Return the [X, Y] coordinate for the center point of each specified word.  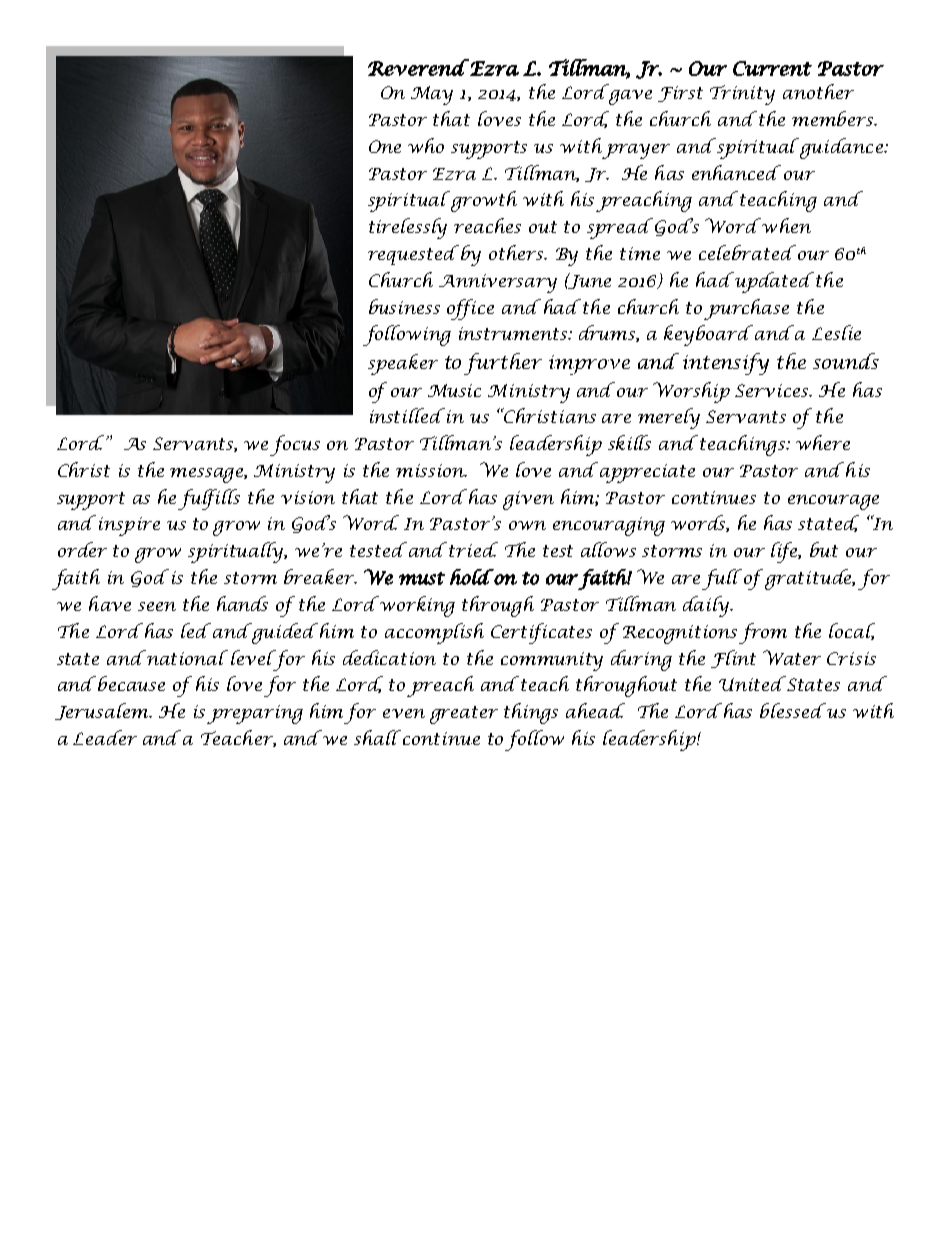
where [823, 442]
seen [157, 606]
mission [431, 470]
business [404, 306]
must [422, 578]
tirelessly [408, 228]
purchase [746, 309]
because [131, 683]
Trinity [742, 95]
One [385, 146]
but [824, 549]
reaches [487, 225]
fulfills [209, 499]
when [785, 225]
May [432, 95]
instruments [514, 333]
